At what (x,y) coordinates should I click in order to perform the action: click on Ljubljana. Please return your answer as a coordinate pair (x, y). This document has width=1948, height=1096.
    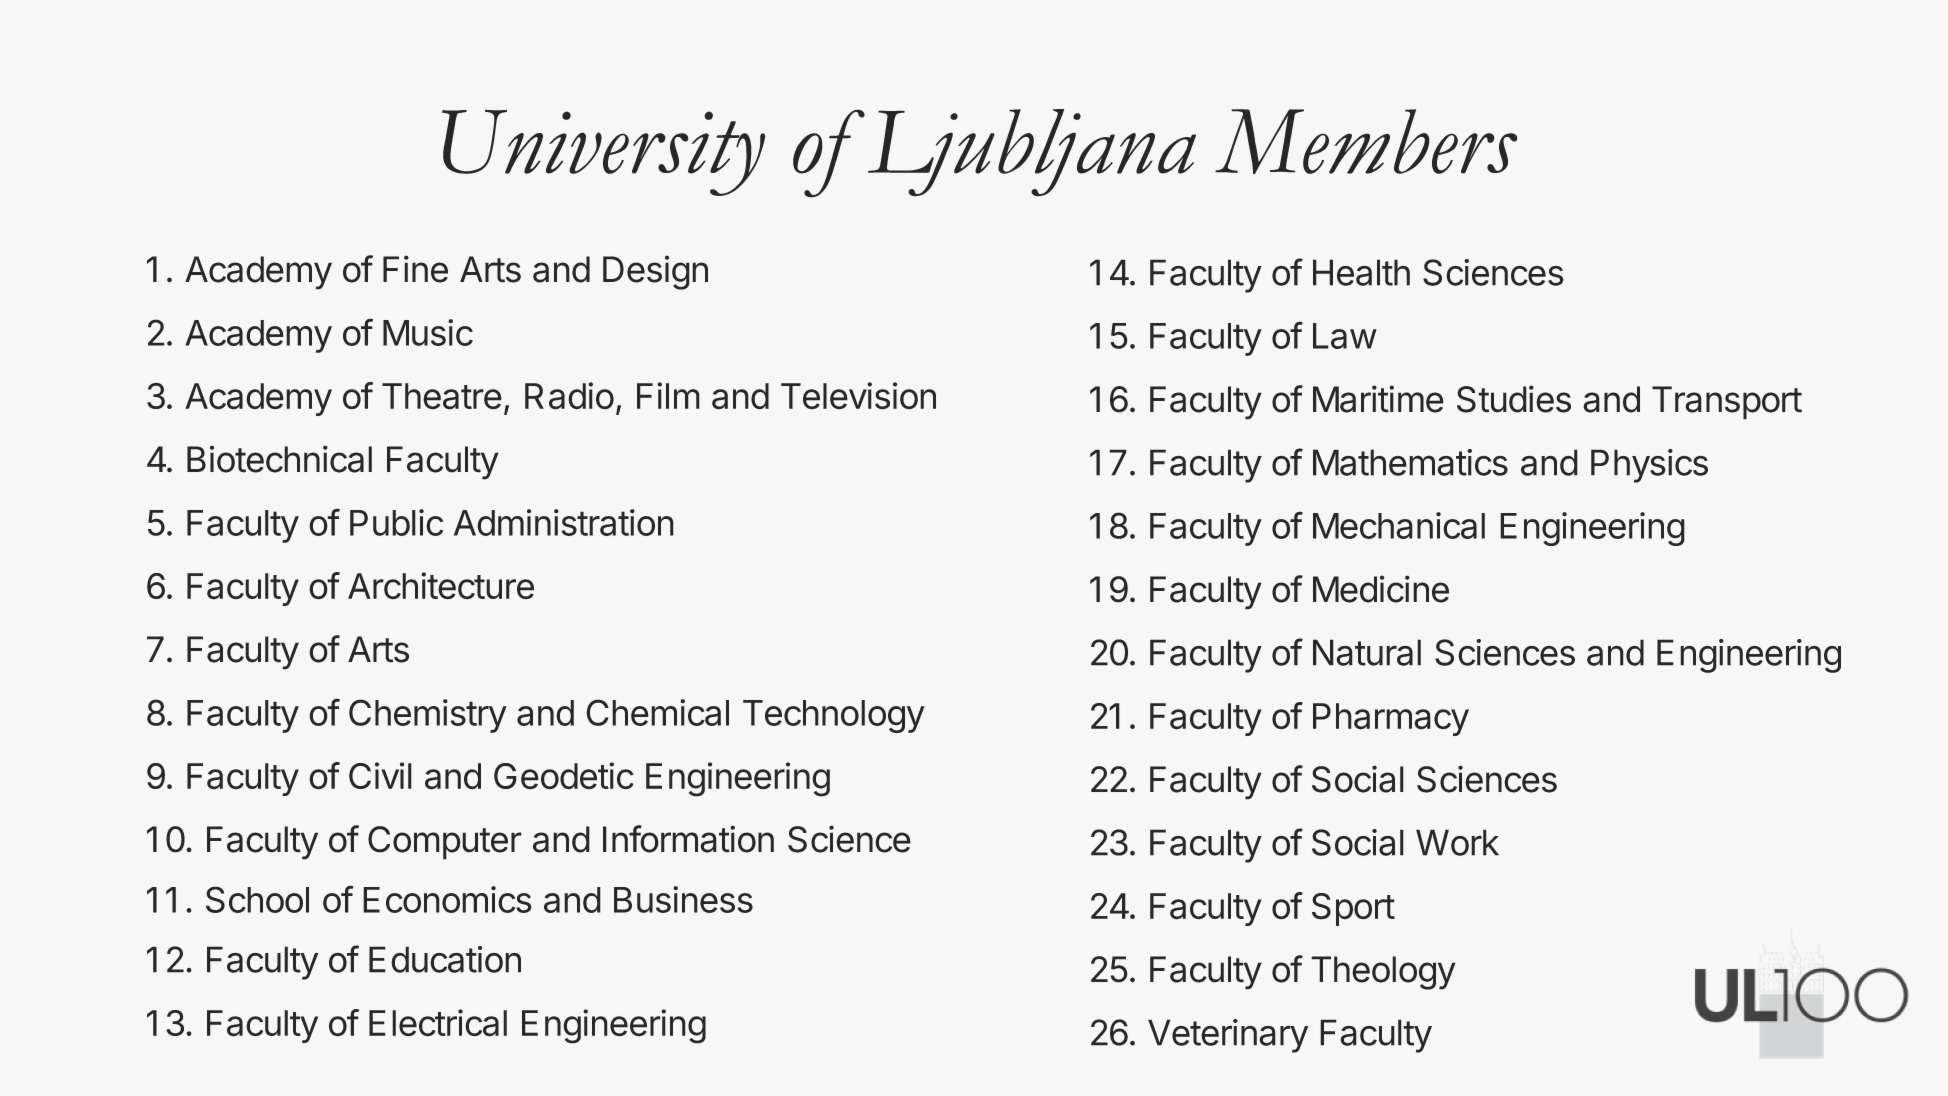
    Looking at the image, I should click on (1032, 153).
